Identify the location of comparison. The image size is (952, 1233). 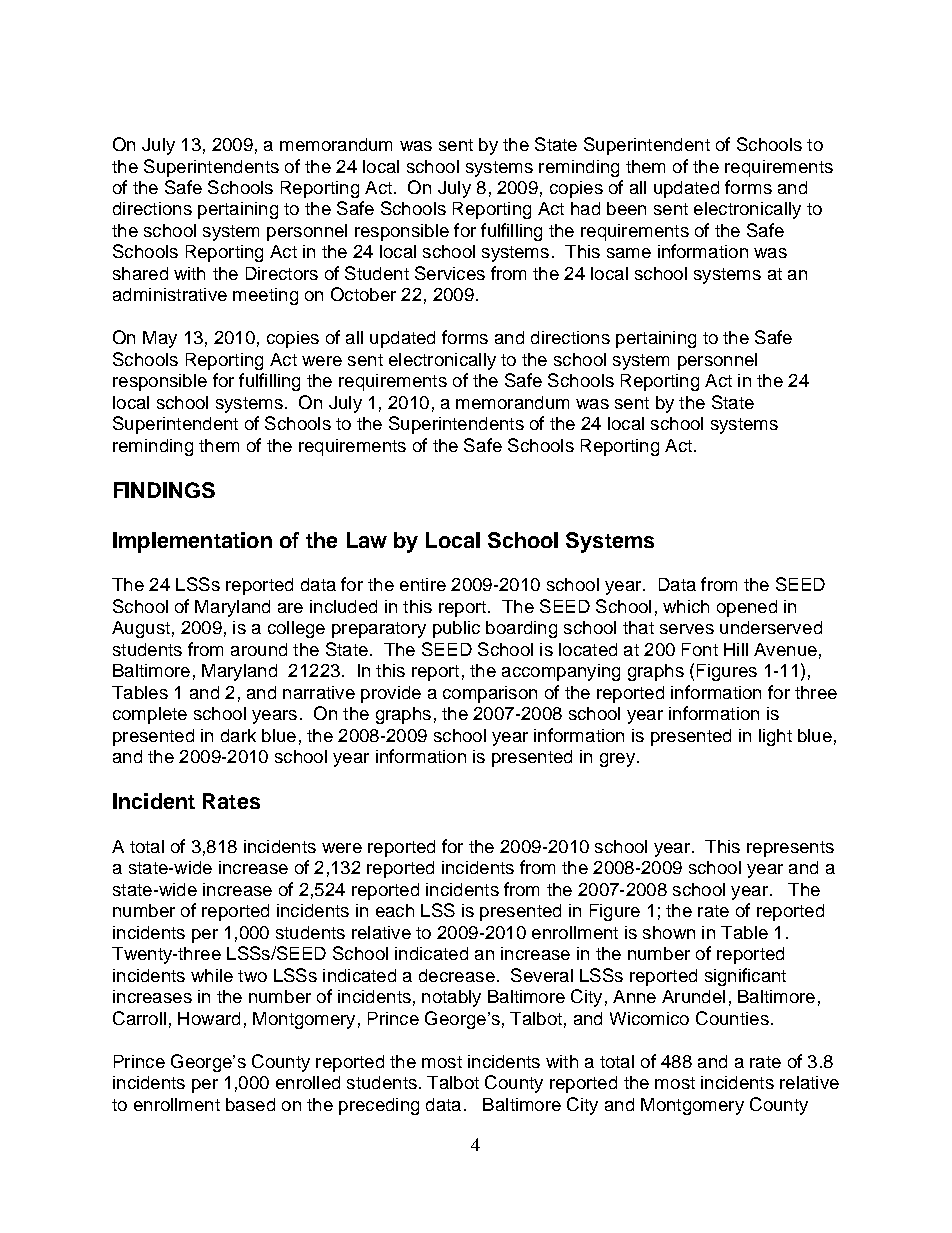
(490, 694).
